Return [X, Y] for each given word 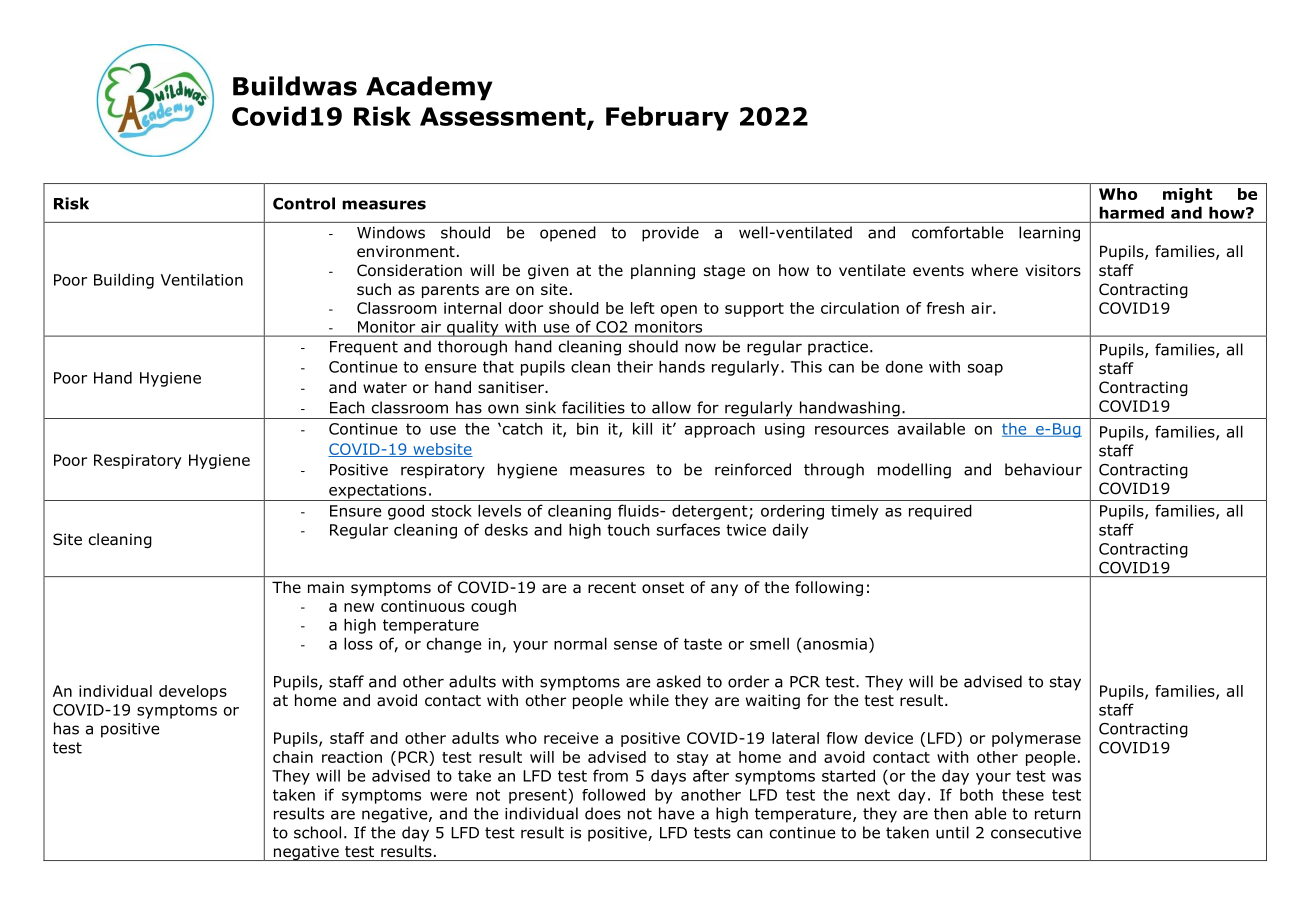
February [667, 118]
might [1187, 195]
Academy [429, 88]
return [1058, 814]
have [676, 813]
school [317, 832]
